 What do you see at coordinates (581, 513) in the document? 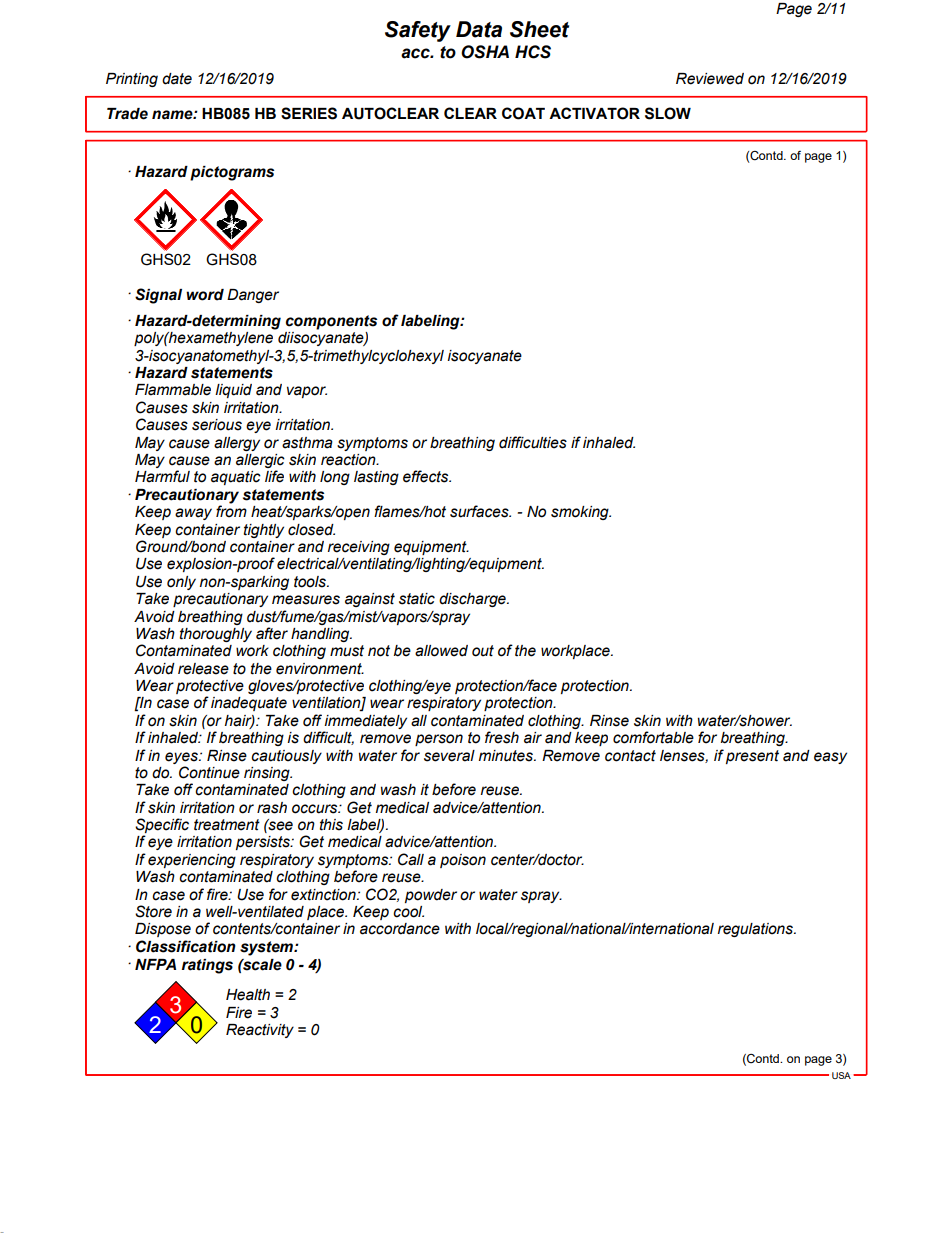
I see `smoking` at bounding box center [581, 513].
